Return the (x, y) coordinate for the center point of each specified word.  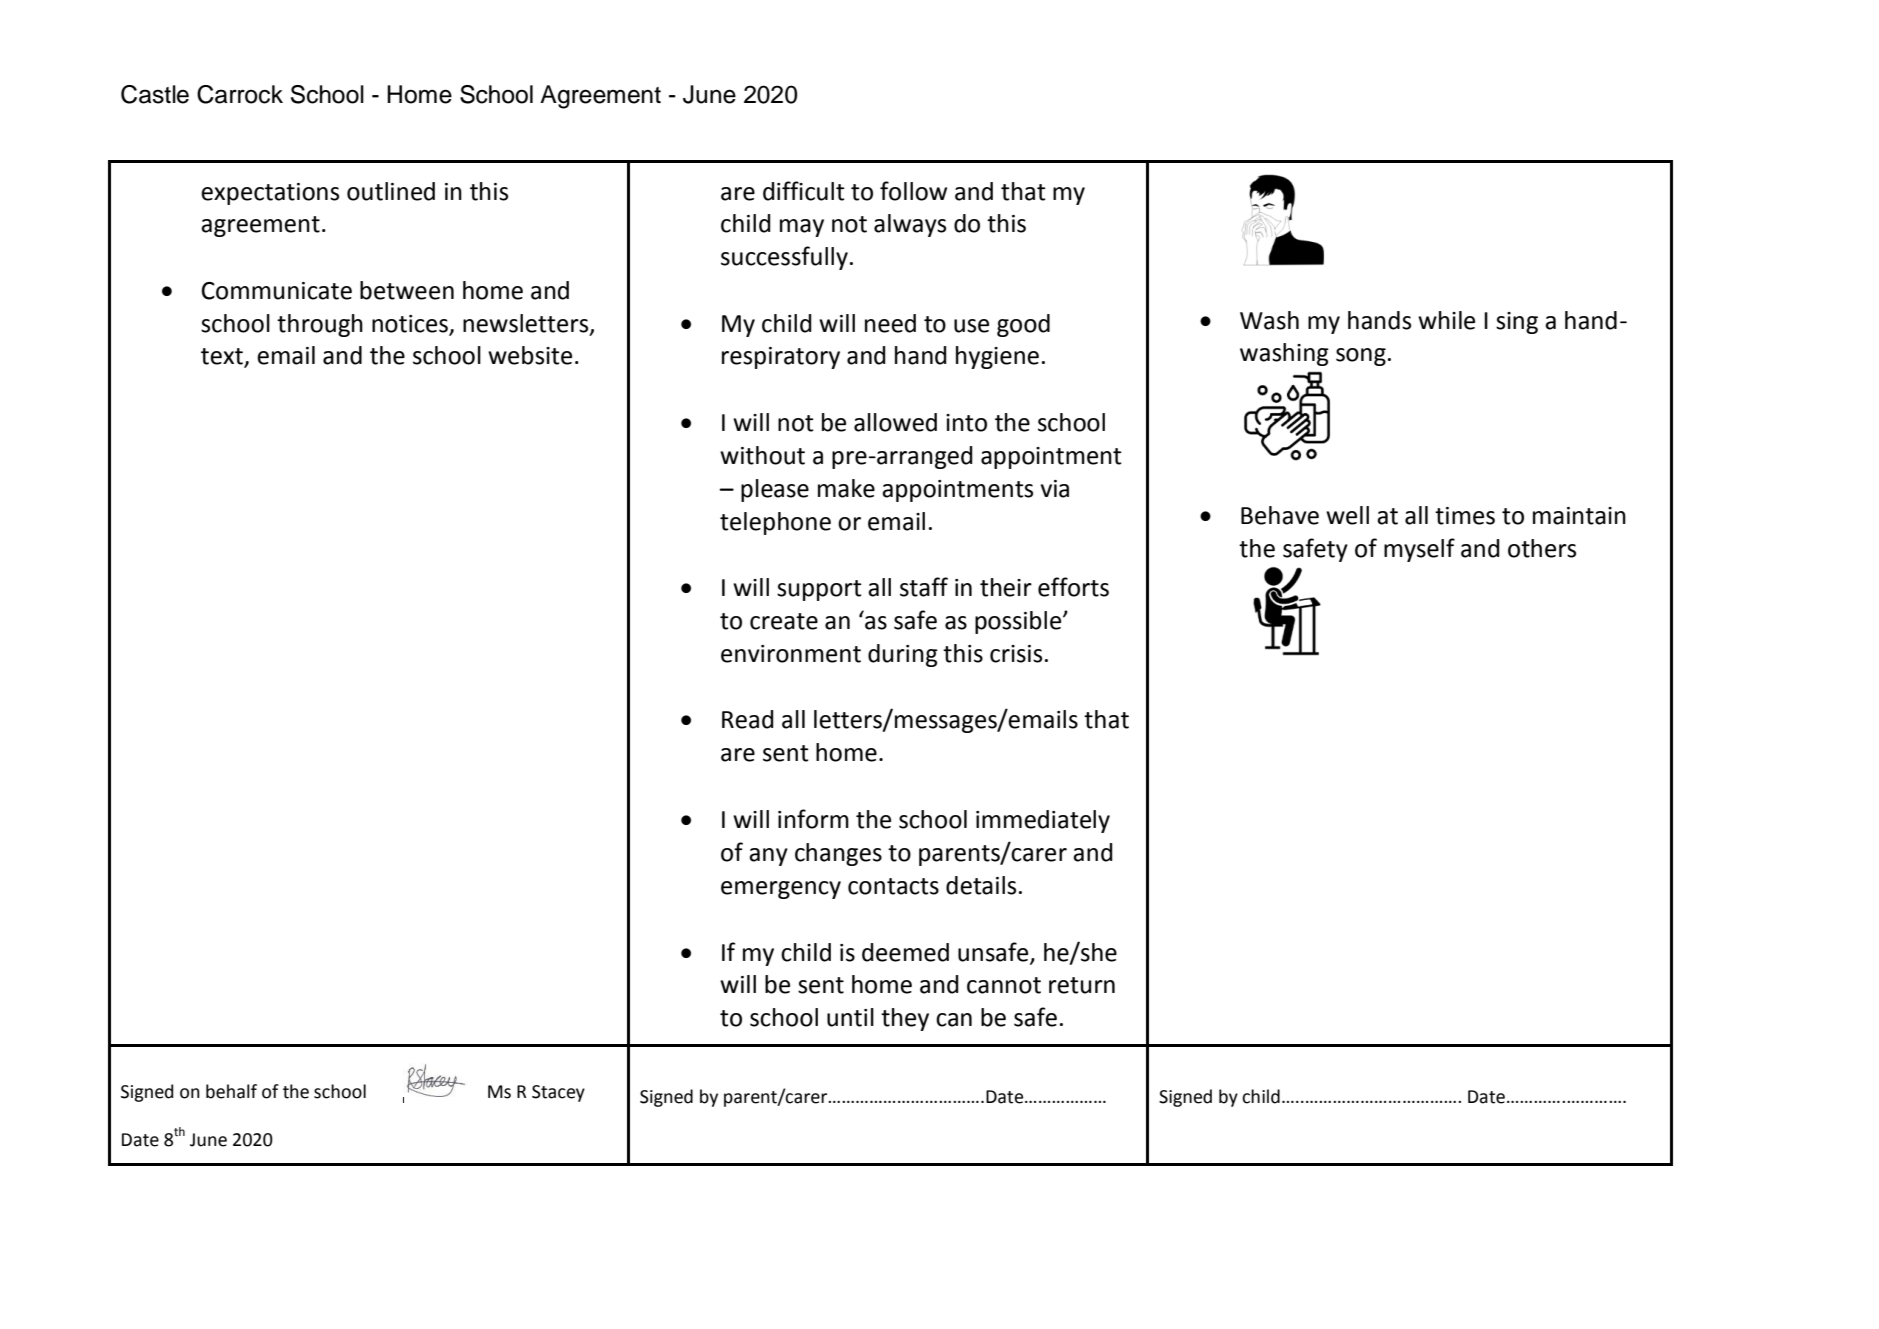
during (903, 655)
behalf (231, 1091)
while (1446, 320)
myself (1419, 550)
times (1465, 516)
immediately (1043, 821)
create (784, 621)
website (530, 355)
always (910, 225)
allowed (895, 422)
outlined (391, 191)
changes (838, 854)
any (768, 857)
